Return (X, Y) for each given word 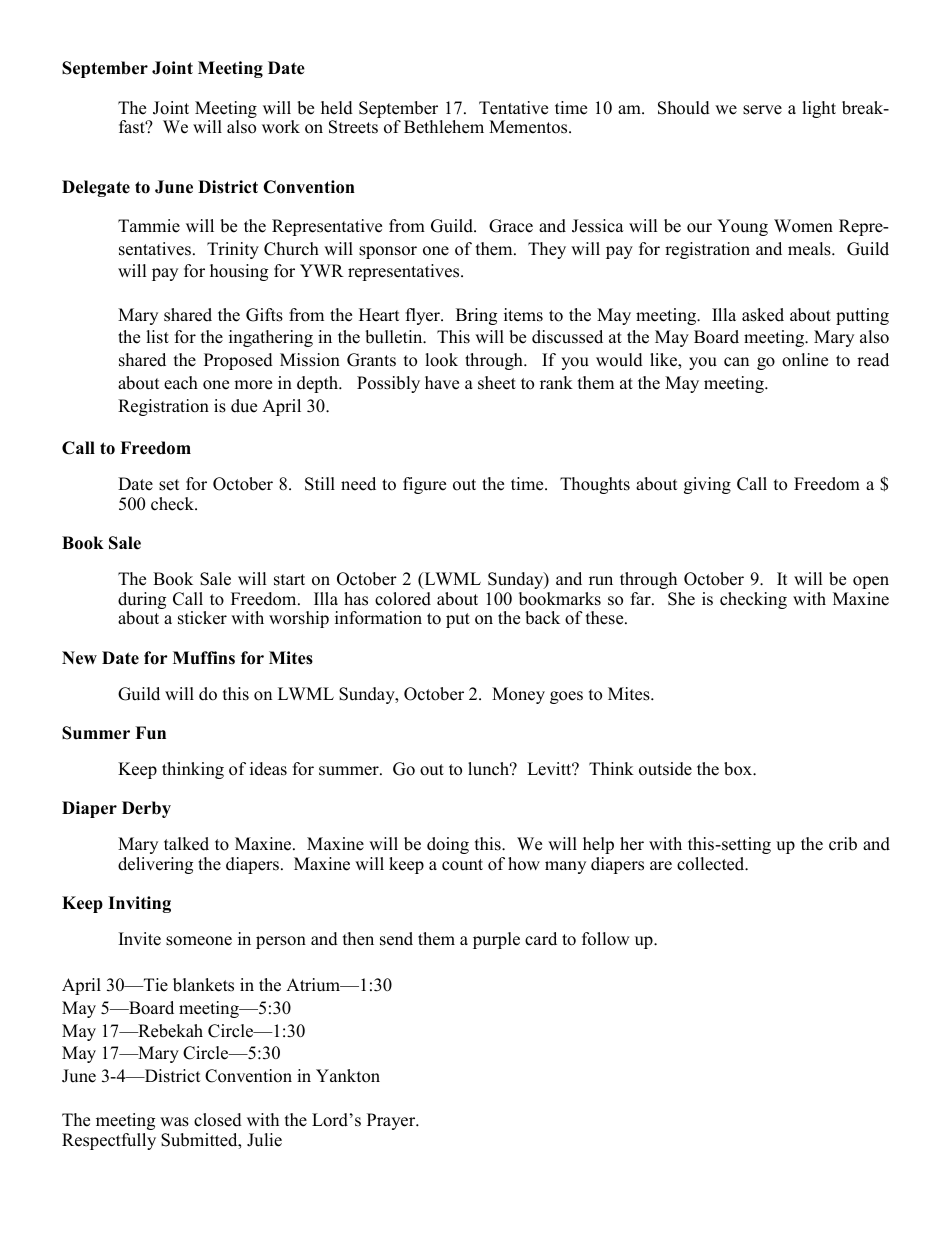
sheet (497, 383)
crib (843, 844)
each (181, 383)
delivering (155, 865)
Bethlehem (444, 127)
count (462, 865)
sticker (202, 618)
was (174, 1122)
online (805, 360)
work (281, 127)
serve (762, 110)
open (871, 582)
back (542, 618)
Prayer (392, 1121)
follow (606, 939)
